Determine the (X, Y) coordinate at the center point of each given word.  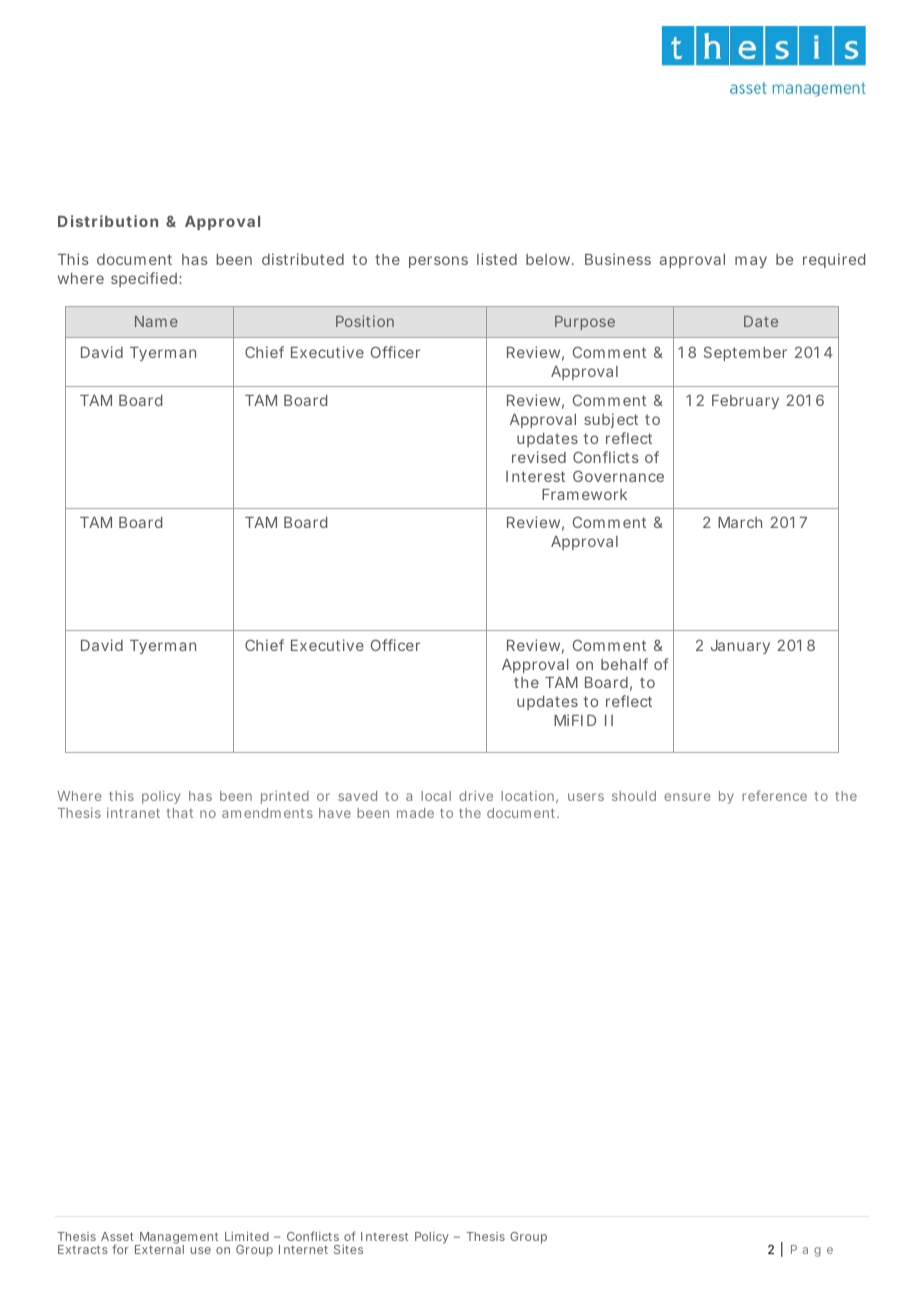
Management (177, 1239)
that (180, 813)
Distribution (108, 221)
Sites (348, 1249)
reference (774, 795)
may (751, 262)
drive (476, 796)
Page (812, 1251)
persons (438, 262)
